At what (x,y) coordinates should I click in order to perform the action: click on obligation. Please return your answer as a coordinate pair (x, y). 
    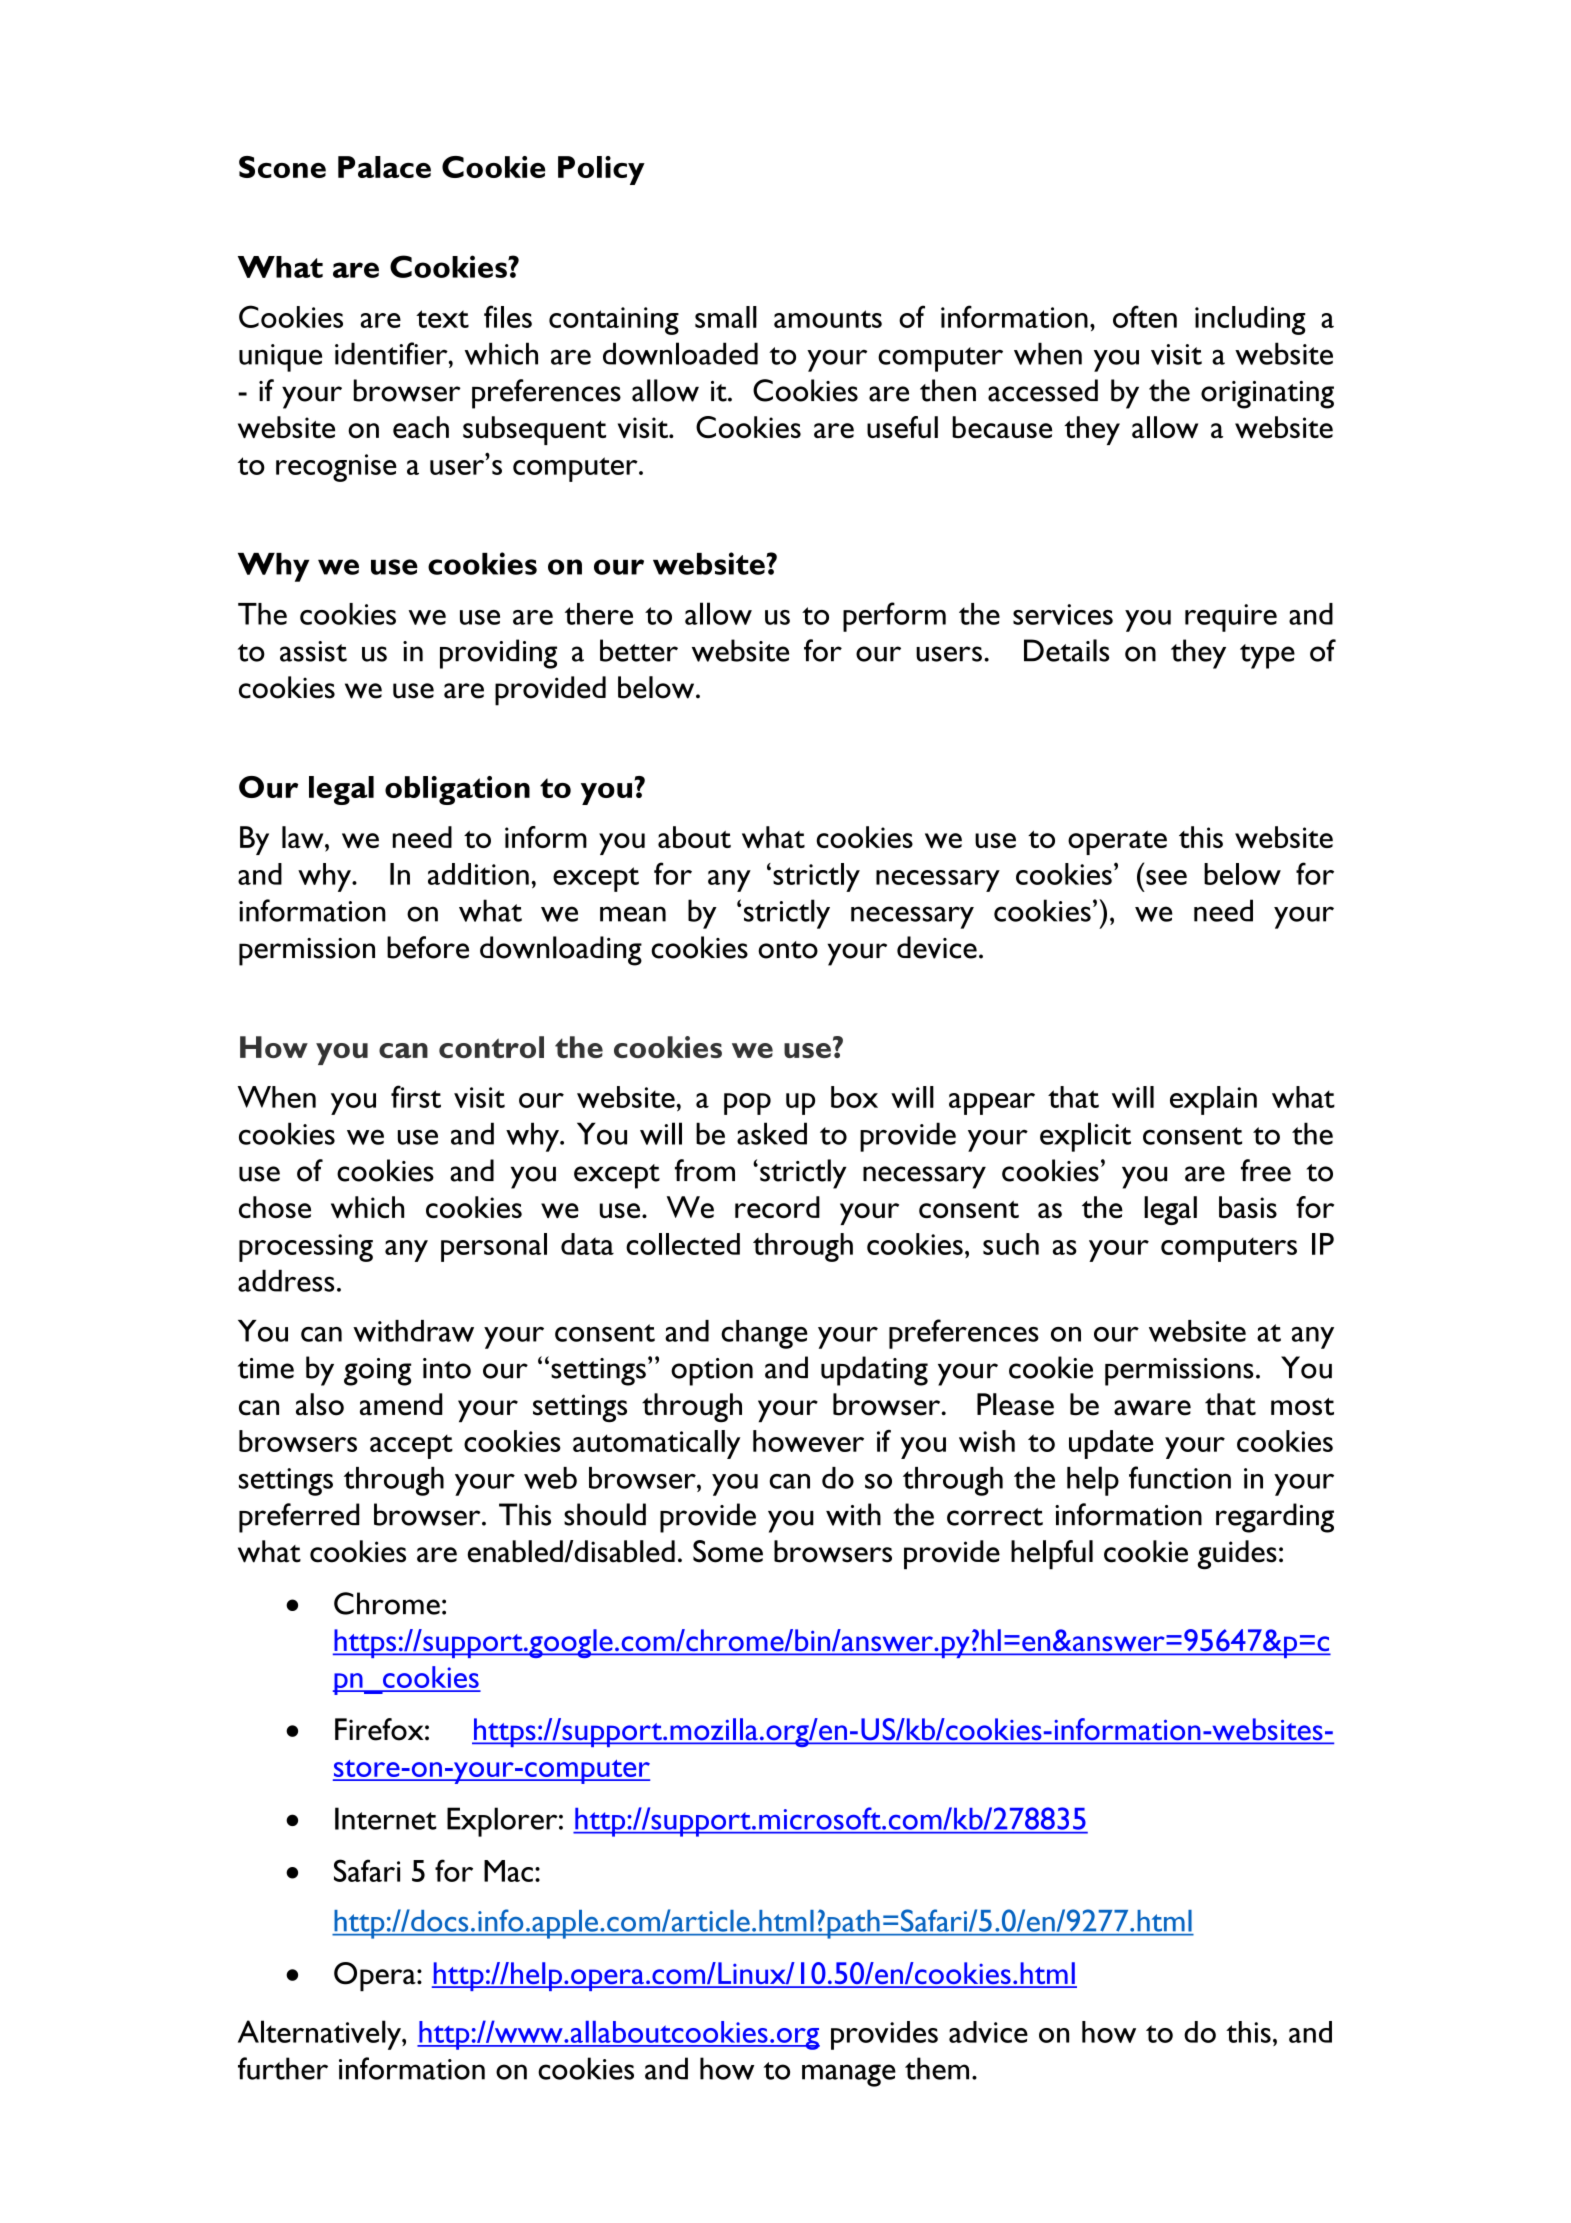
    Looking at the image, I should click on (457, 790).
